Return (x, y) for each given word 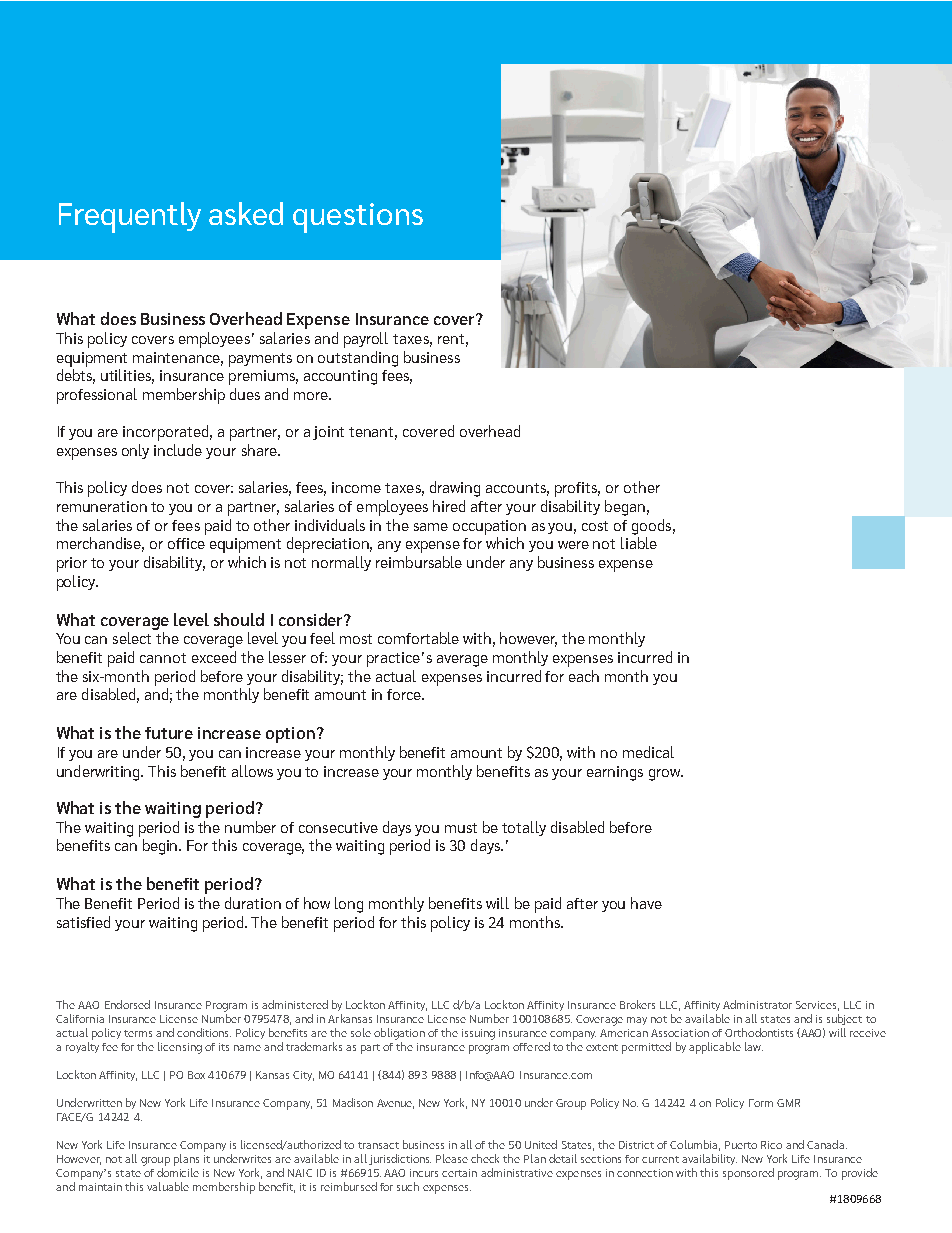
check (485, 1158)
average (462, 661)
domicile (178, 1172)
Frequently (130, 217)
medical (648, 752)
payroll (366, 340)
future (169, 733)
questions (358, 218)
